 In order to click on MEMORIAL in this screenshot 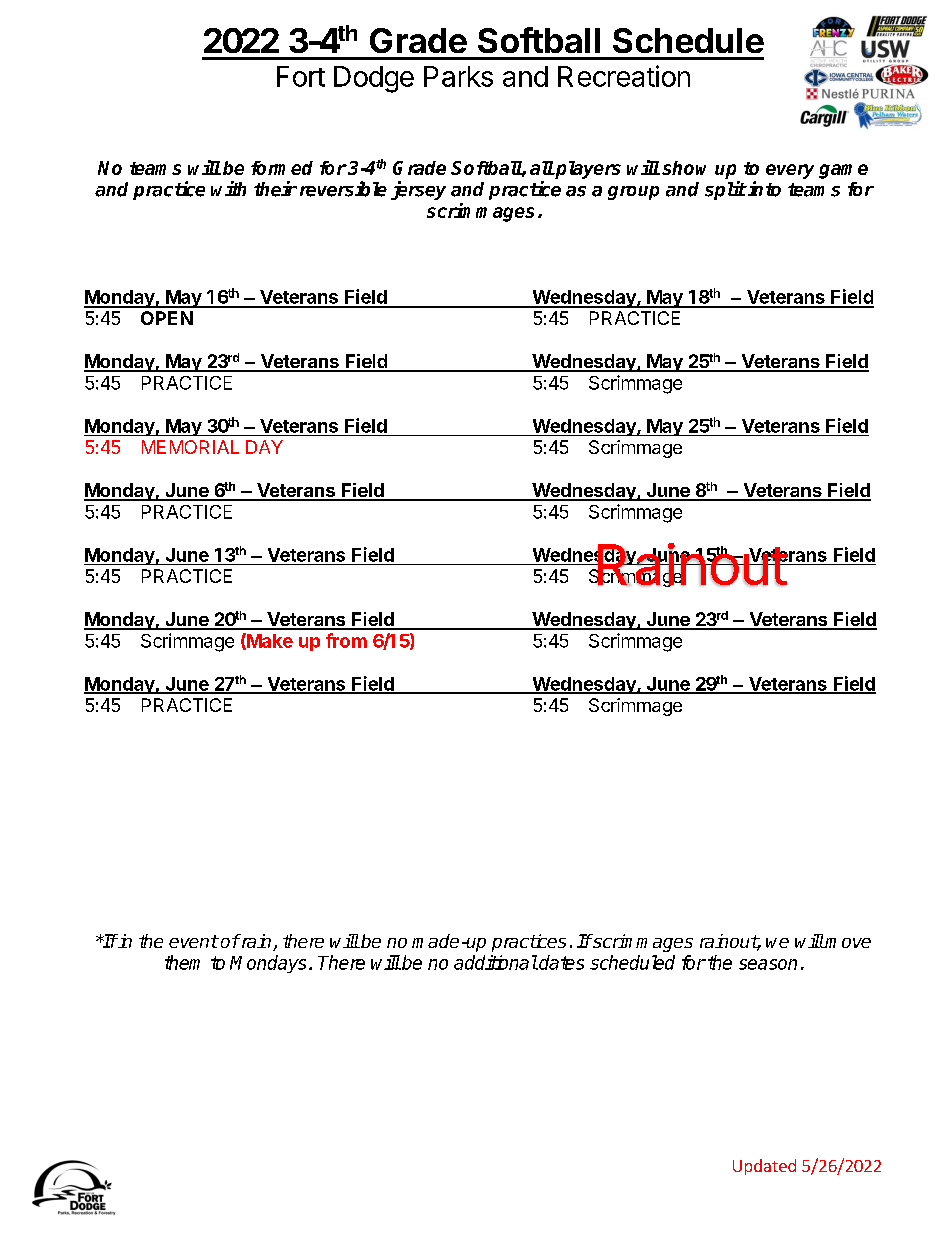, I will do `click(190, 447)`.
